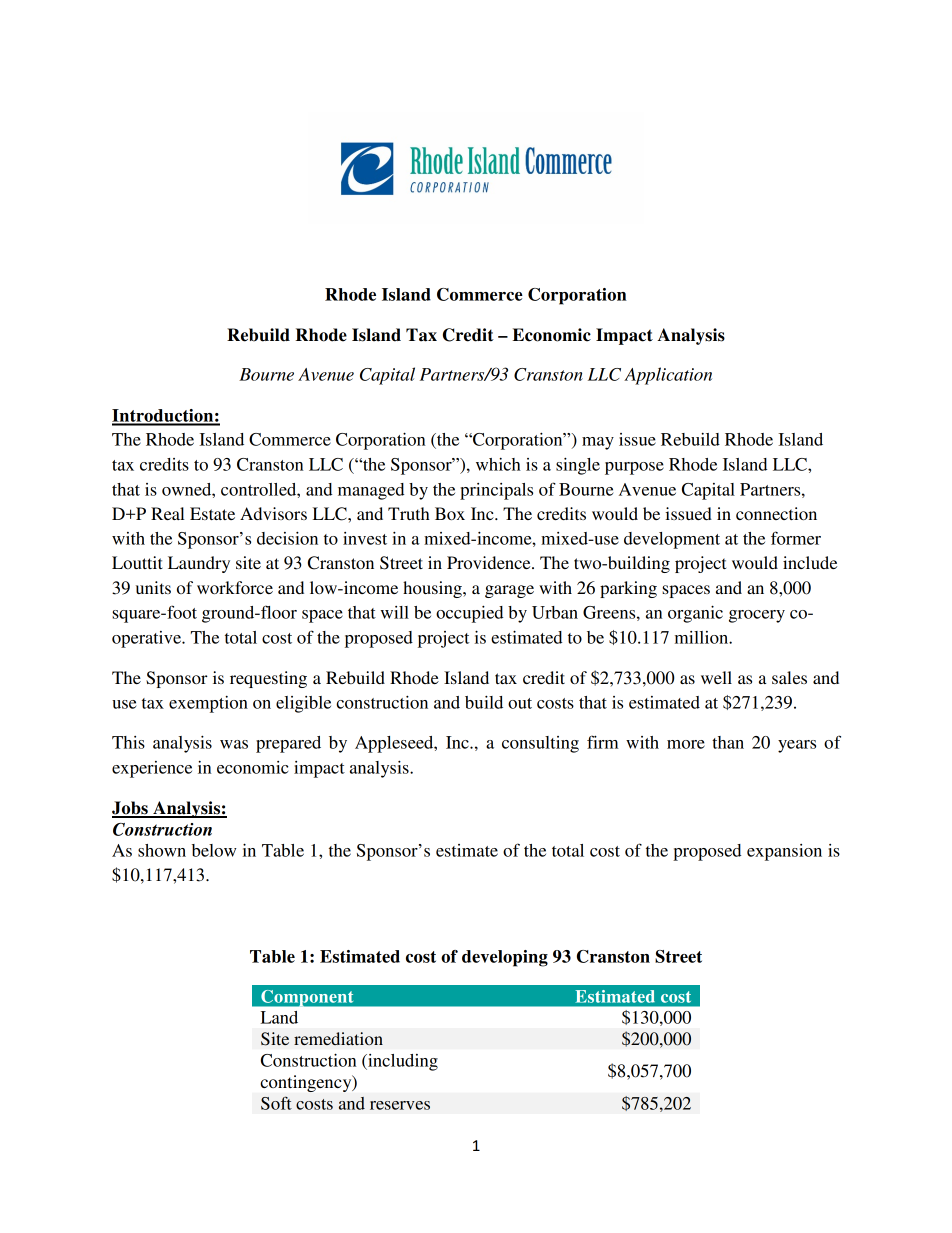  What do you see at coordinates (490, 562) in the document?
I see `Providence` at bounding box center [490, 562].
